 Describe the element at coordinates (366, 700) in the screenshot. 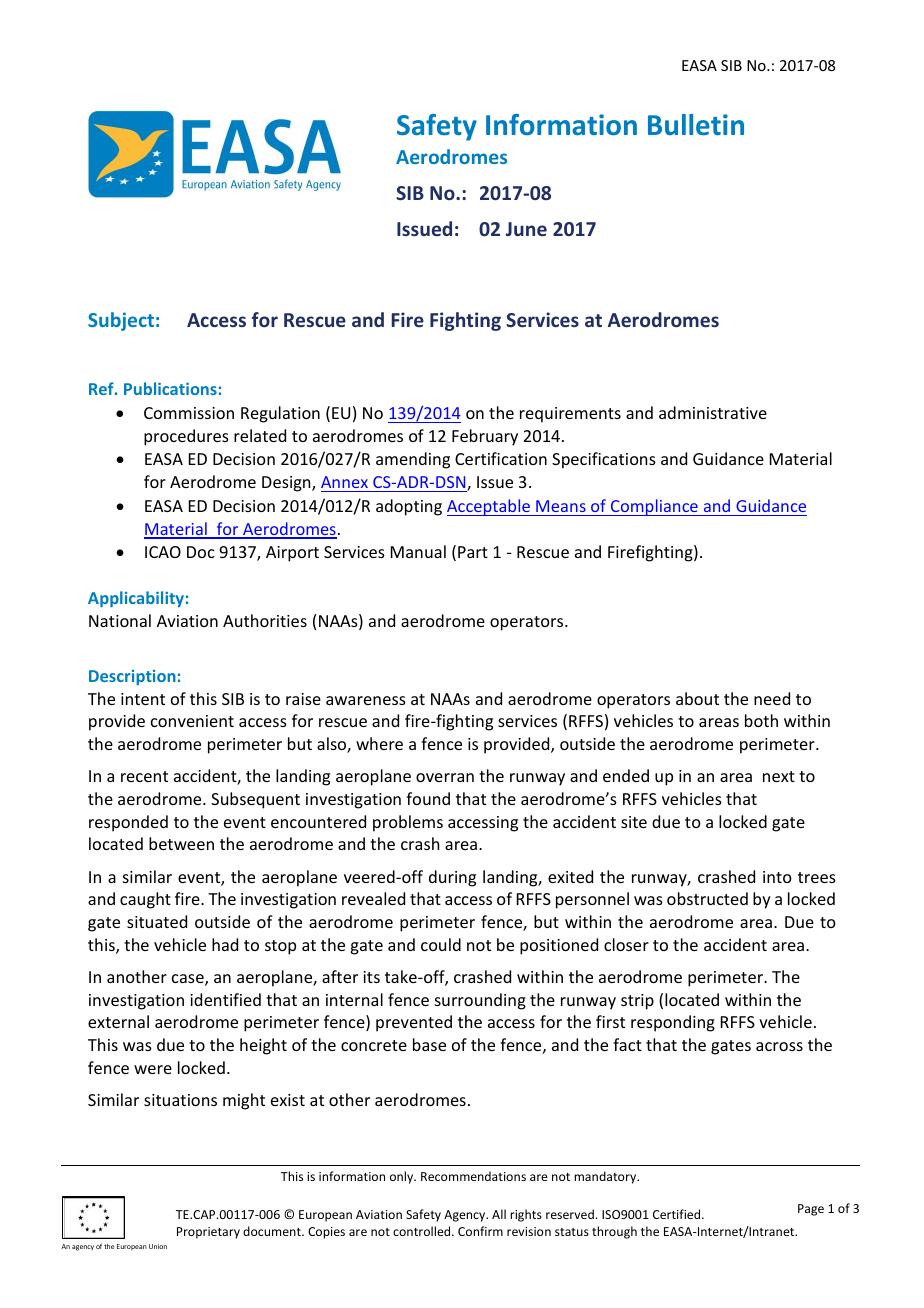

I see `awareness` at that location.
